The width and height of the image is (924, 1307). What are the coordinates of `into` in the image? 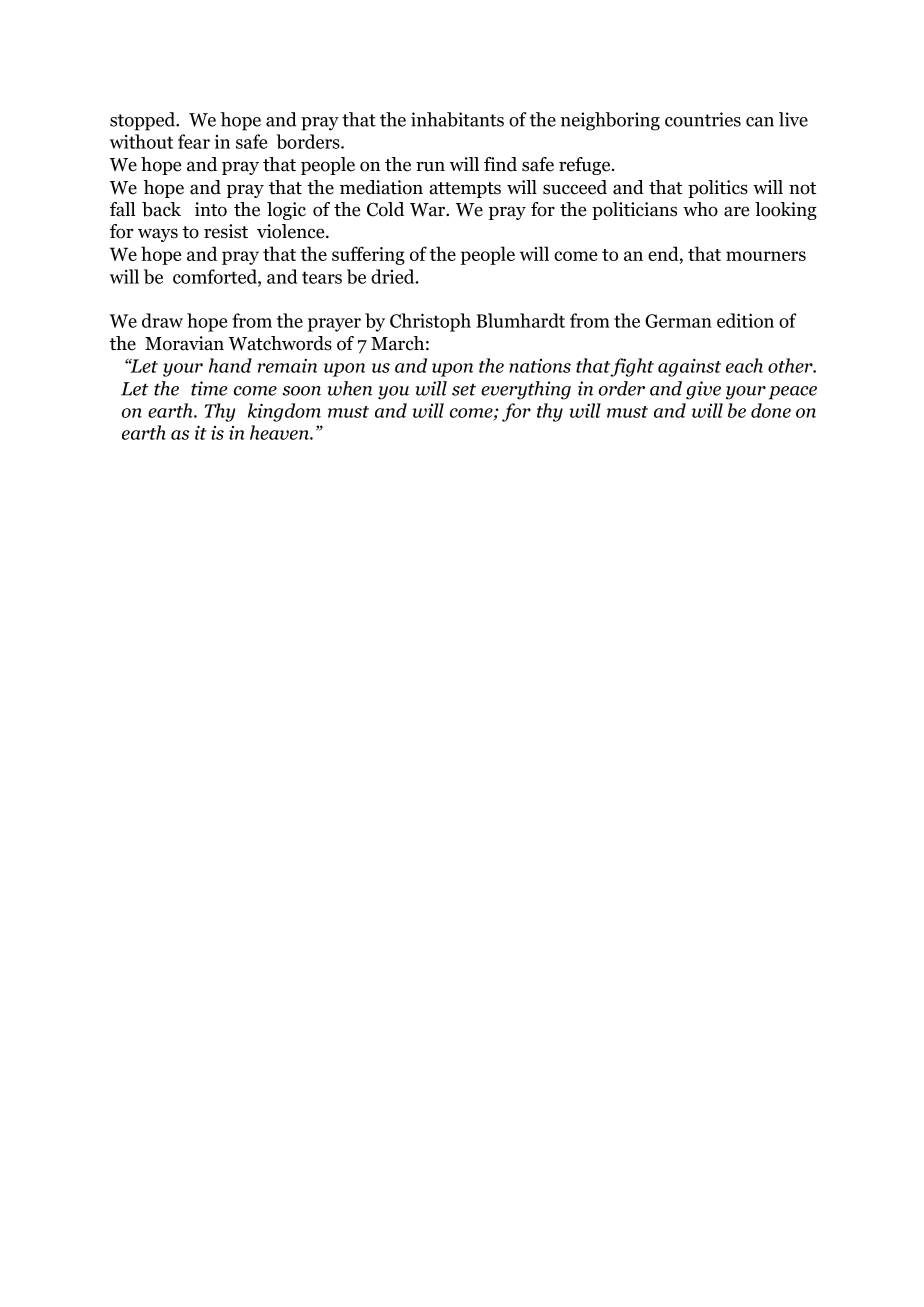 It's located at (211, 209).
